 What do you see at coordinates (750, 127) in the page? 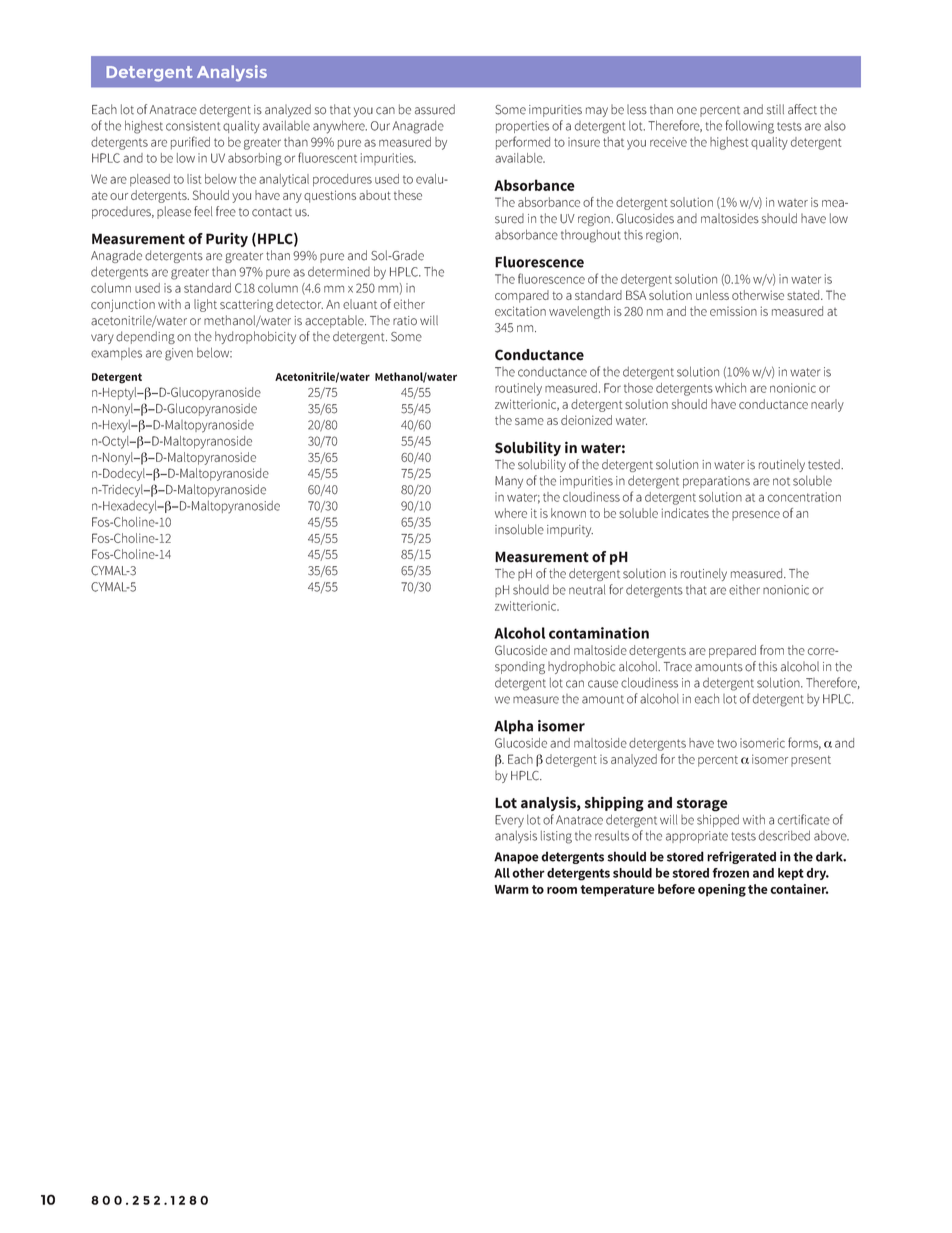
I see `following` at bounding box center [750, 127].
